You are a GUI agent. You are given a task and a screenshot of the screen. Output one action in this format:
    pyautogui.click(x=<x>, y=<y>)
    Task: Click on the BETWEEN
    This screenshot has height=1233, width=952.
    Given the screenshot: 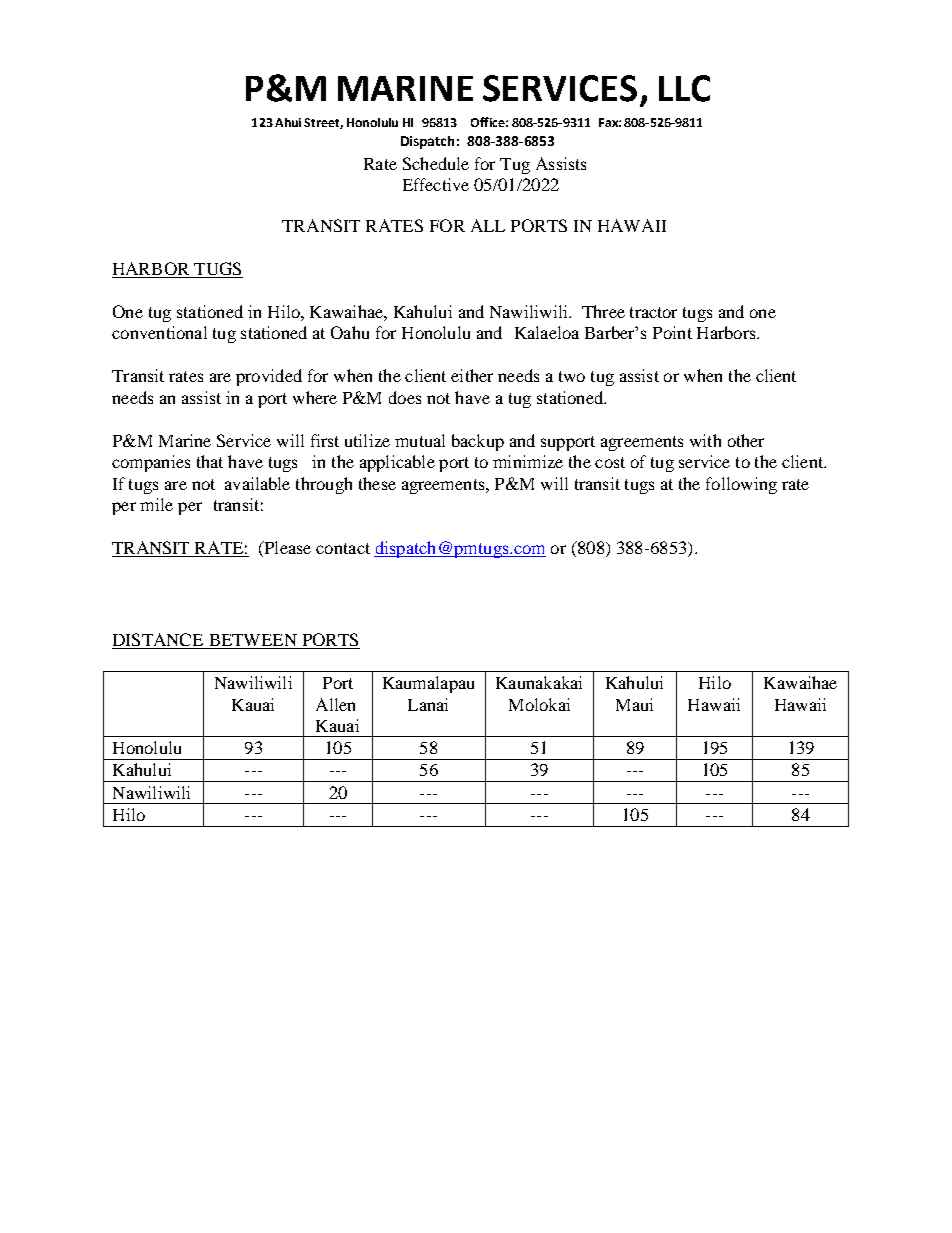 What is the action you would take?
    pyautogui.click(x=253, y=640)
